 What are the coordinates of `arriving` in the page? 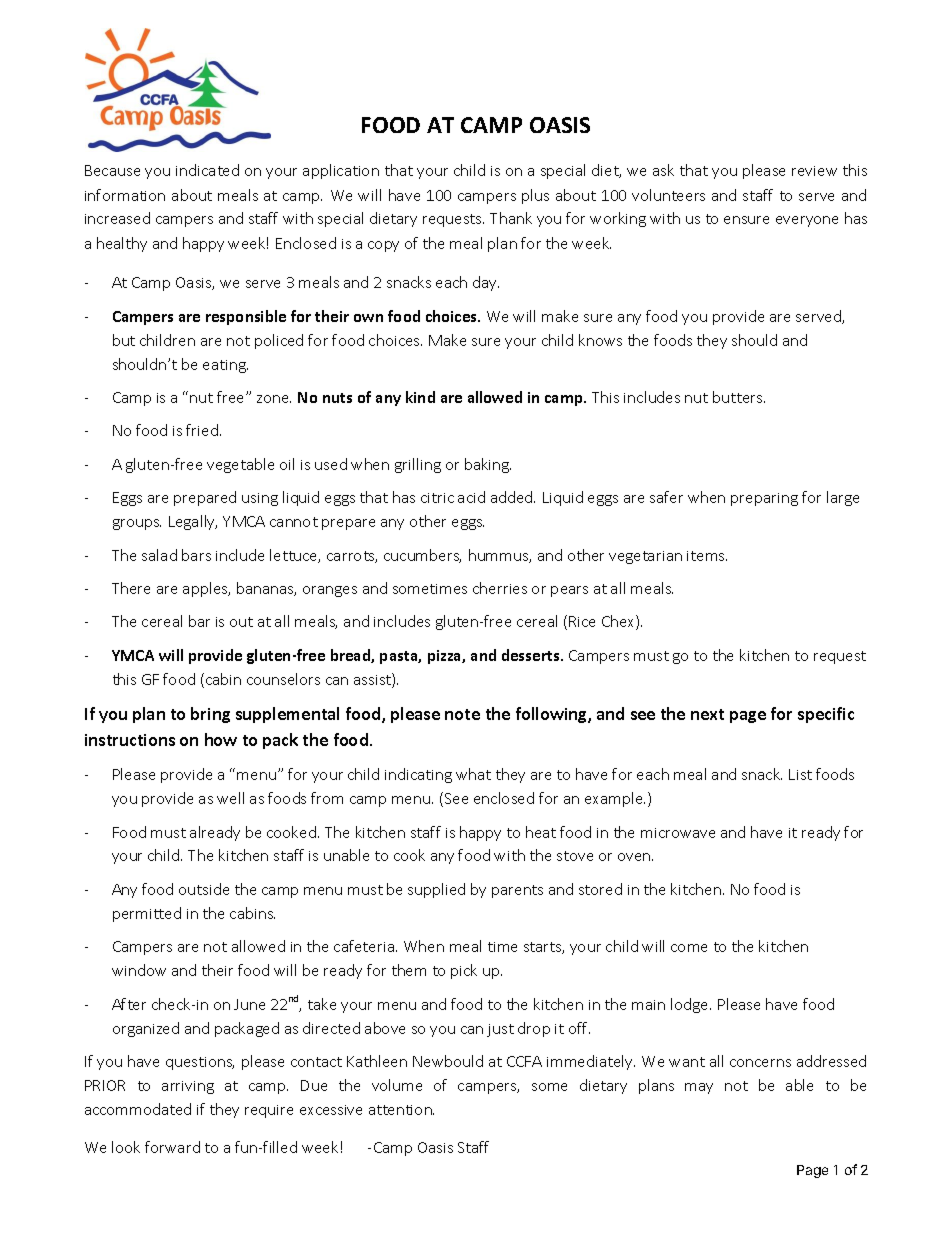 It's located at (188, 1087).
